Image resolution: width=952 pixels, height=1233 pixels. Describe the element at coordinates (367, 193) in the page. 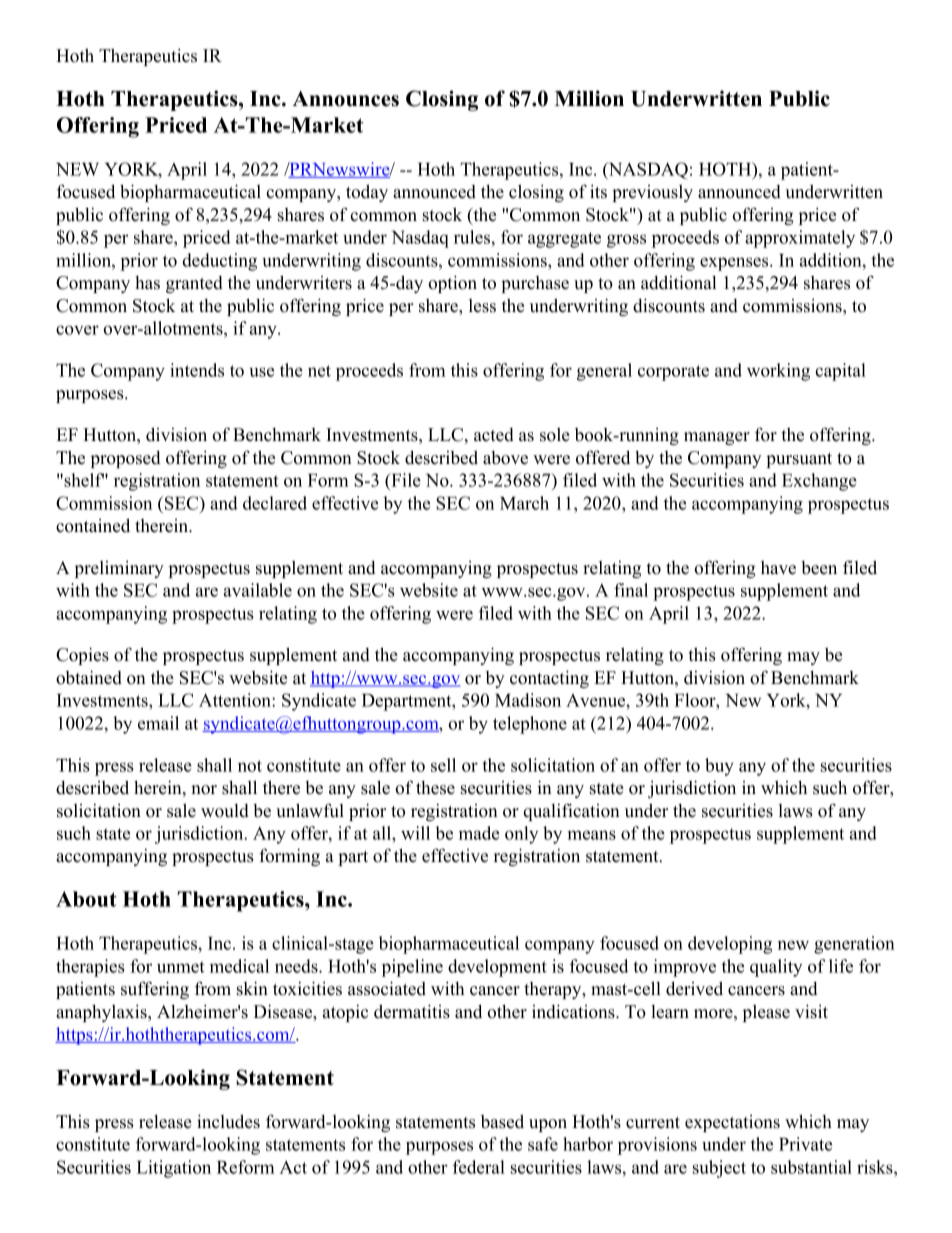

I see `today` at that location.
